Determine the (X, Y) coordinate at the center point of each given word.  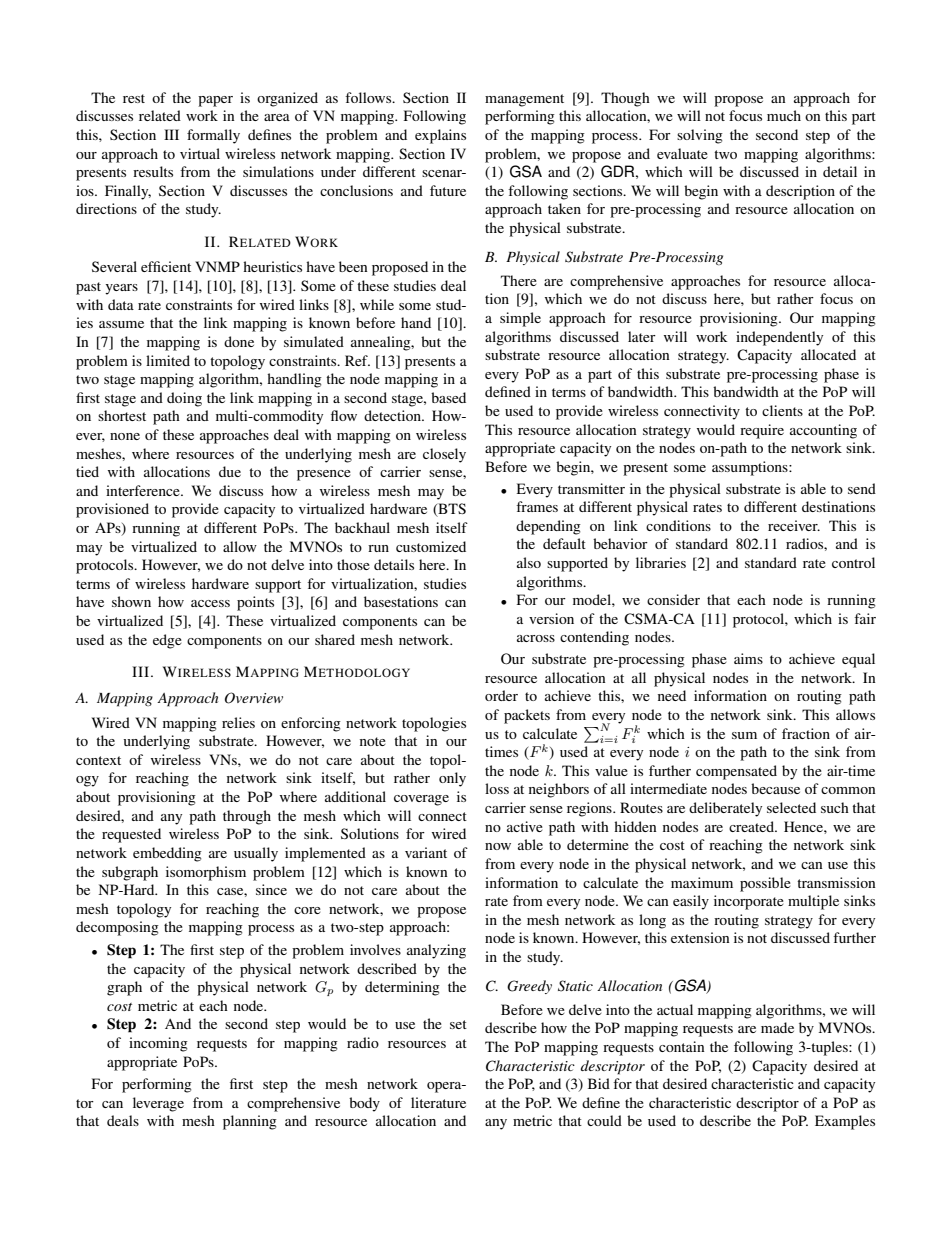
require (762, 431)
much (784, 115)
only (452, 779)
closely (444, 455)
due (230, 471)
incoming (158, 1044)
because (775, 788)
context (98, 760)
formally (213, 136)
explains (440, 136)
